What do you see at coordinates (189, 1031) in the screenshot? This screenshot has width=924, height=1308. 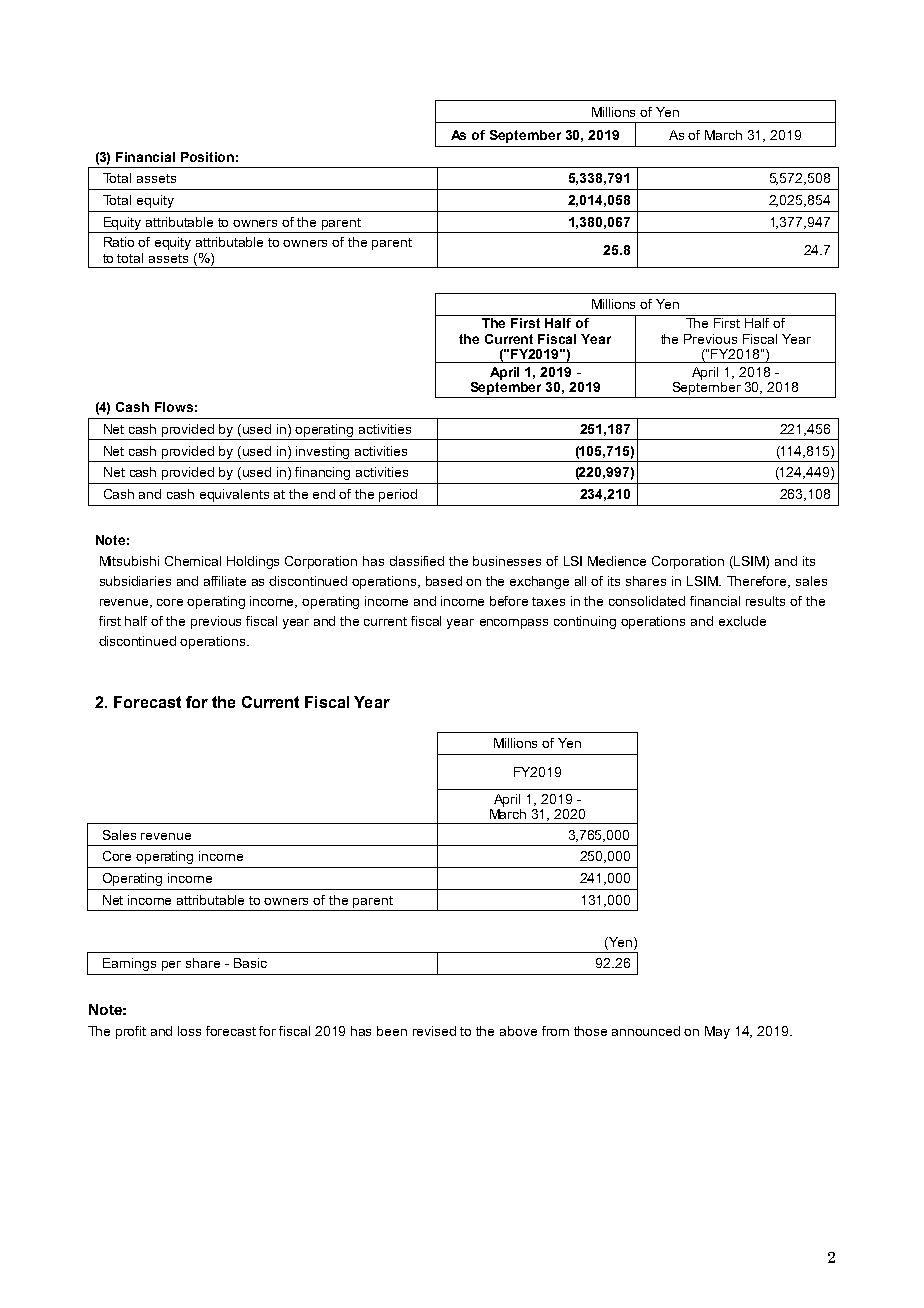 I see `loss` at bounding box center [189, 1031].
